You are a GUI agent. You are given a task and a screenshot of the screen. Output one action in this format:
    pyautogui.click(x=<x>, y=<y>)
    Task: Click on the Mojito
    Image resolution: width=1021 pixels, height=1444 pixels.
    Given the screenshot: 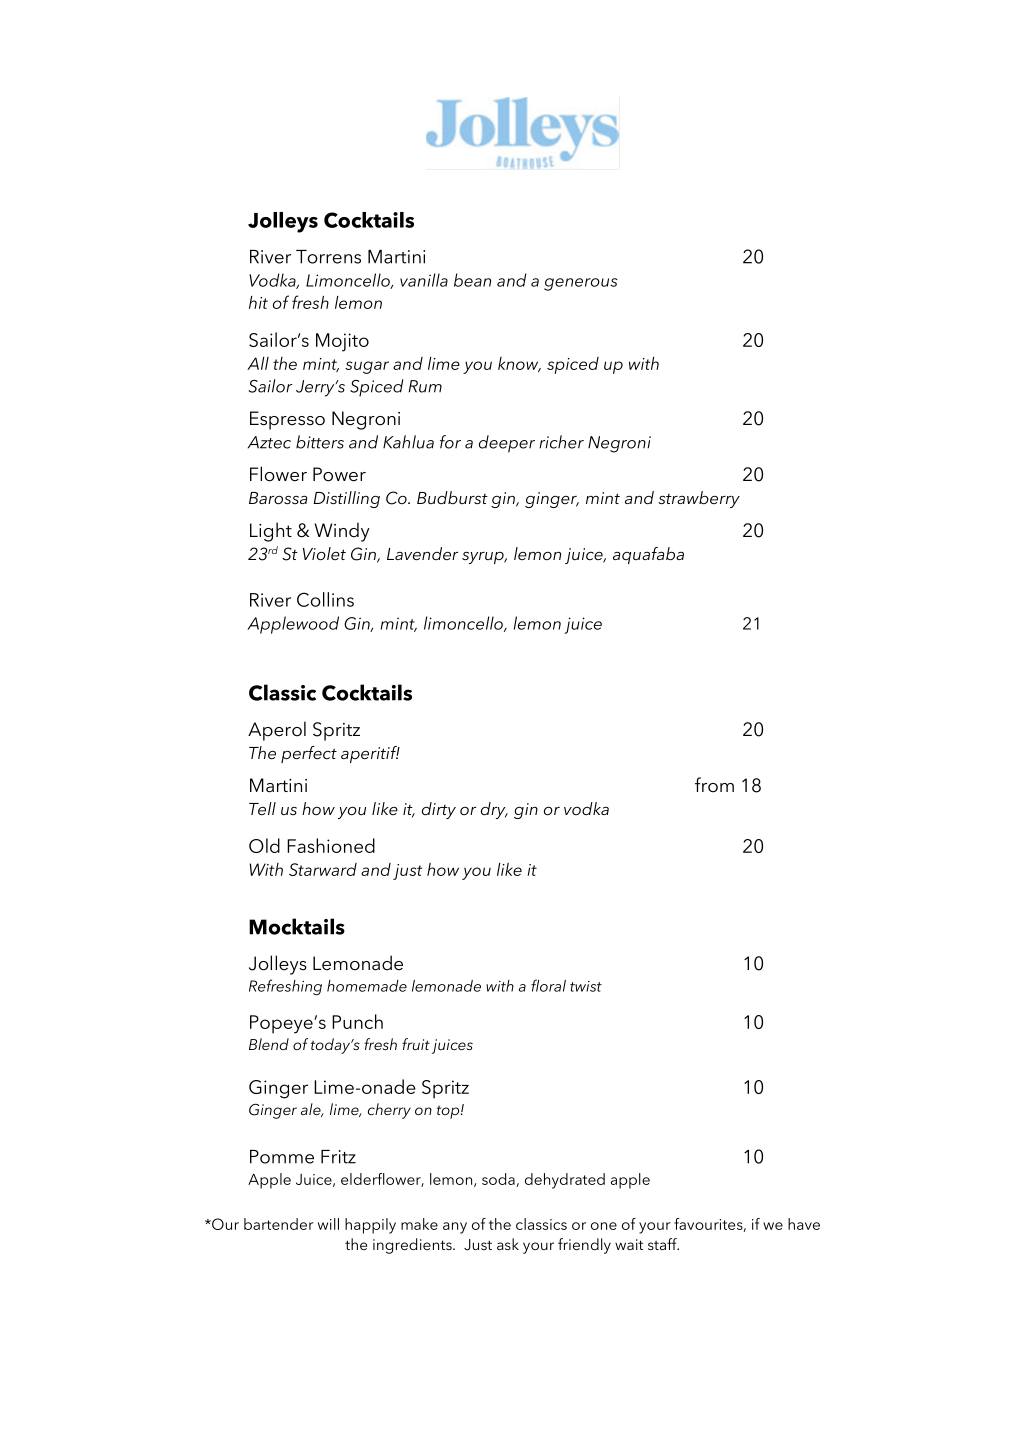 What is the action you would take?
    pyautogui.click(x=342, y=342)
